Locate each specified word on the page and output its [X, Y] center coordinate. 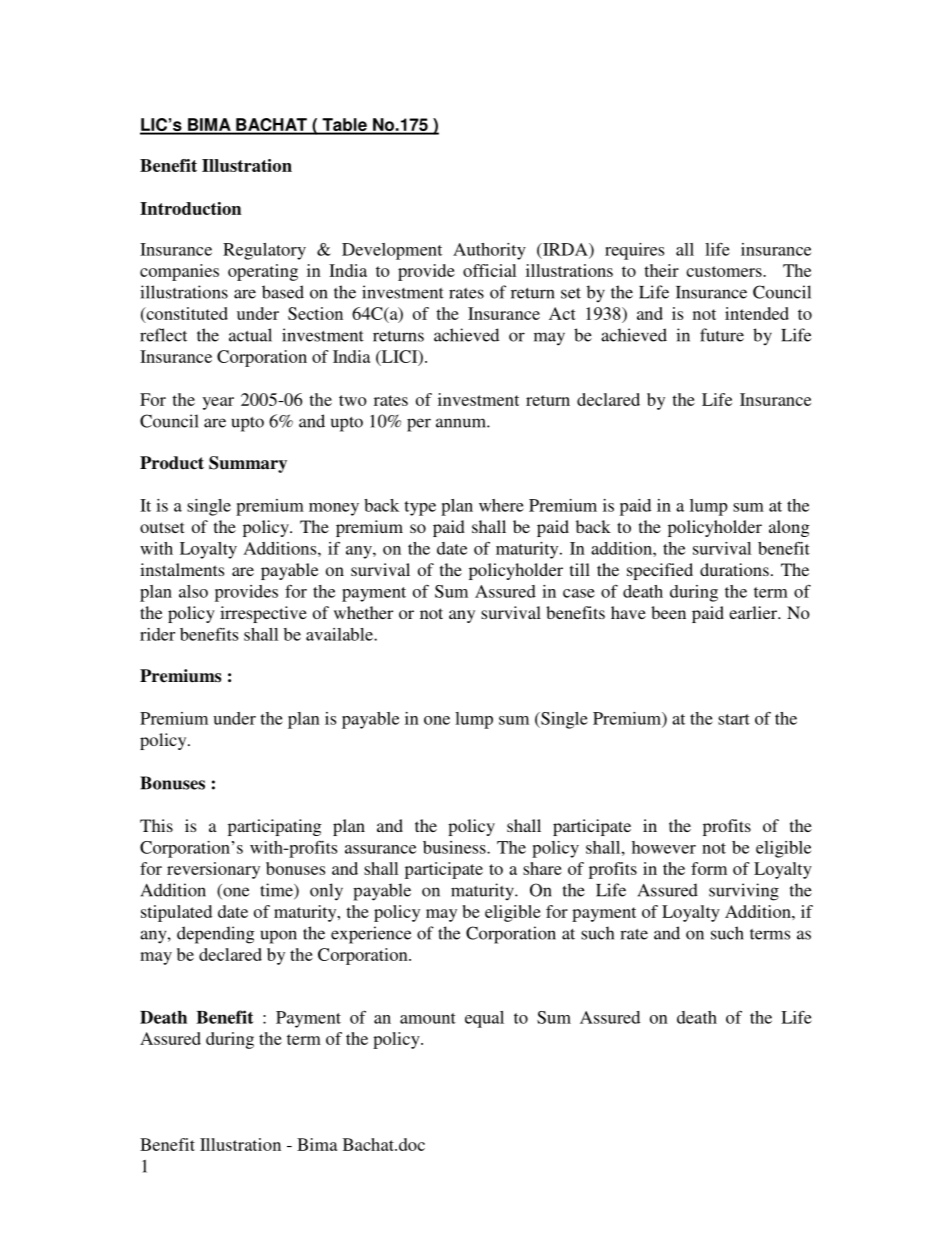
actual [250, 335]
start [734, 719]
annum [462, 423]
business [455, 847]
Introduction [190, 208]
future [722, 335]
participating [275, 827]
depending [216, 935]
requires [634, 251]
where [501, 505]
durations [734, 569]
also [193, 591]
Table [344, 126]
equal [484, 1019]
